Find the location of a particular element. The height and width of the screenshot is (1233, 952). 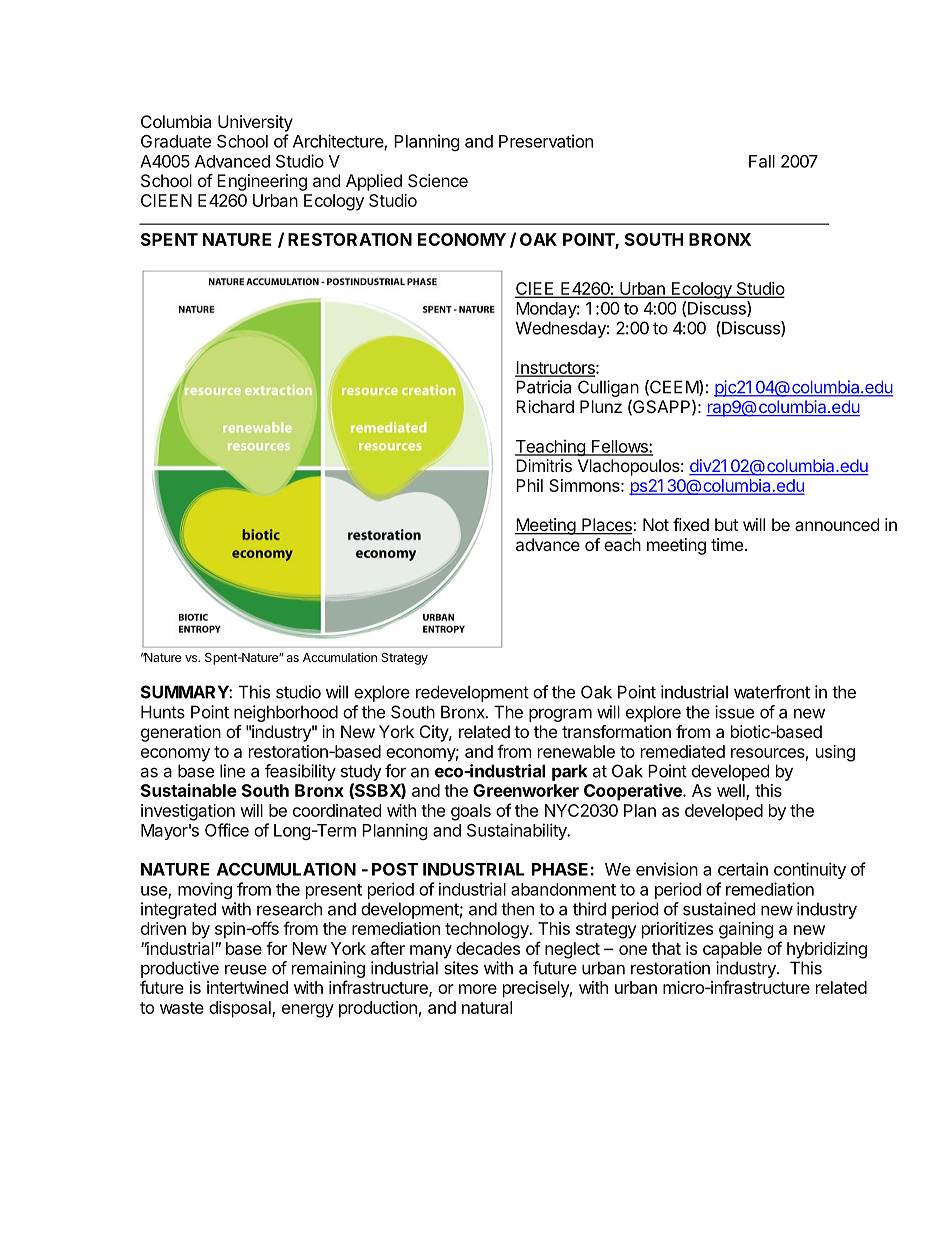

time is located at coordinates (727, 544).
